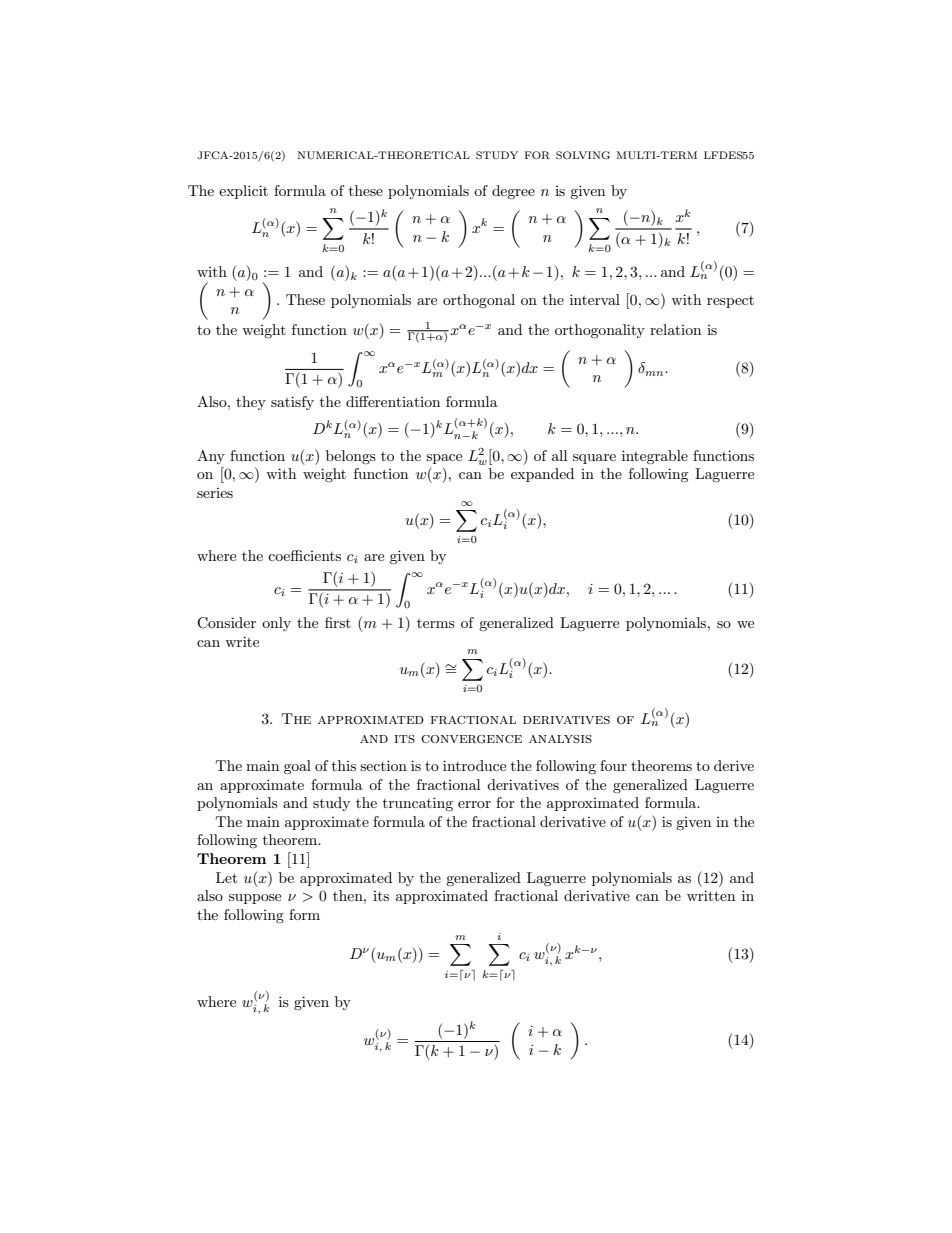  I want to click on written, so click(711, 895).
